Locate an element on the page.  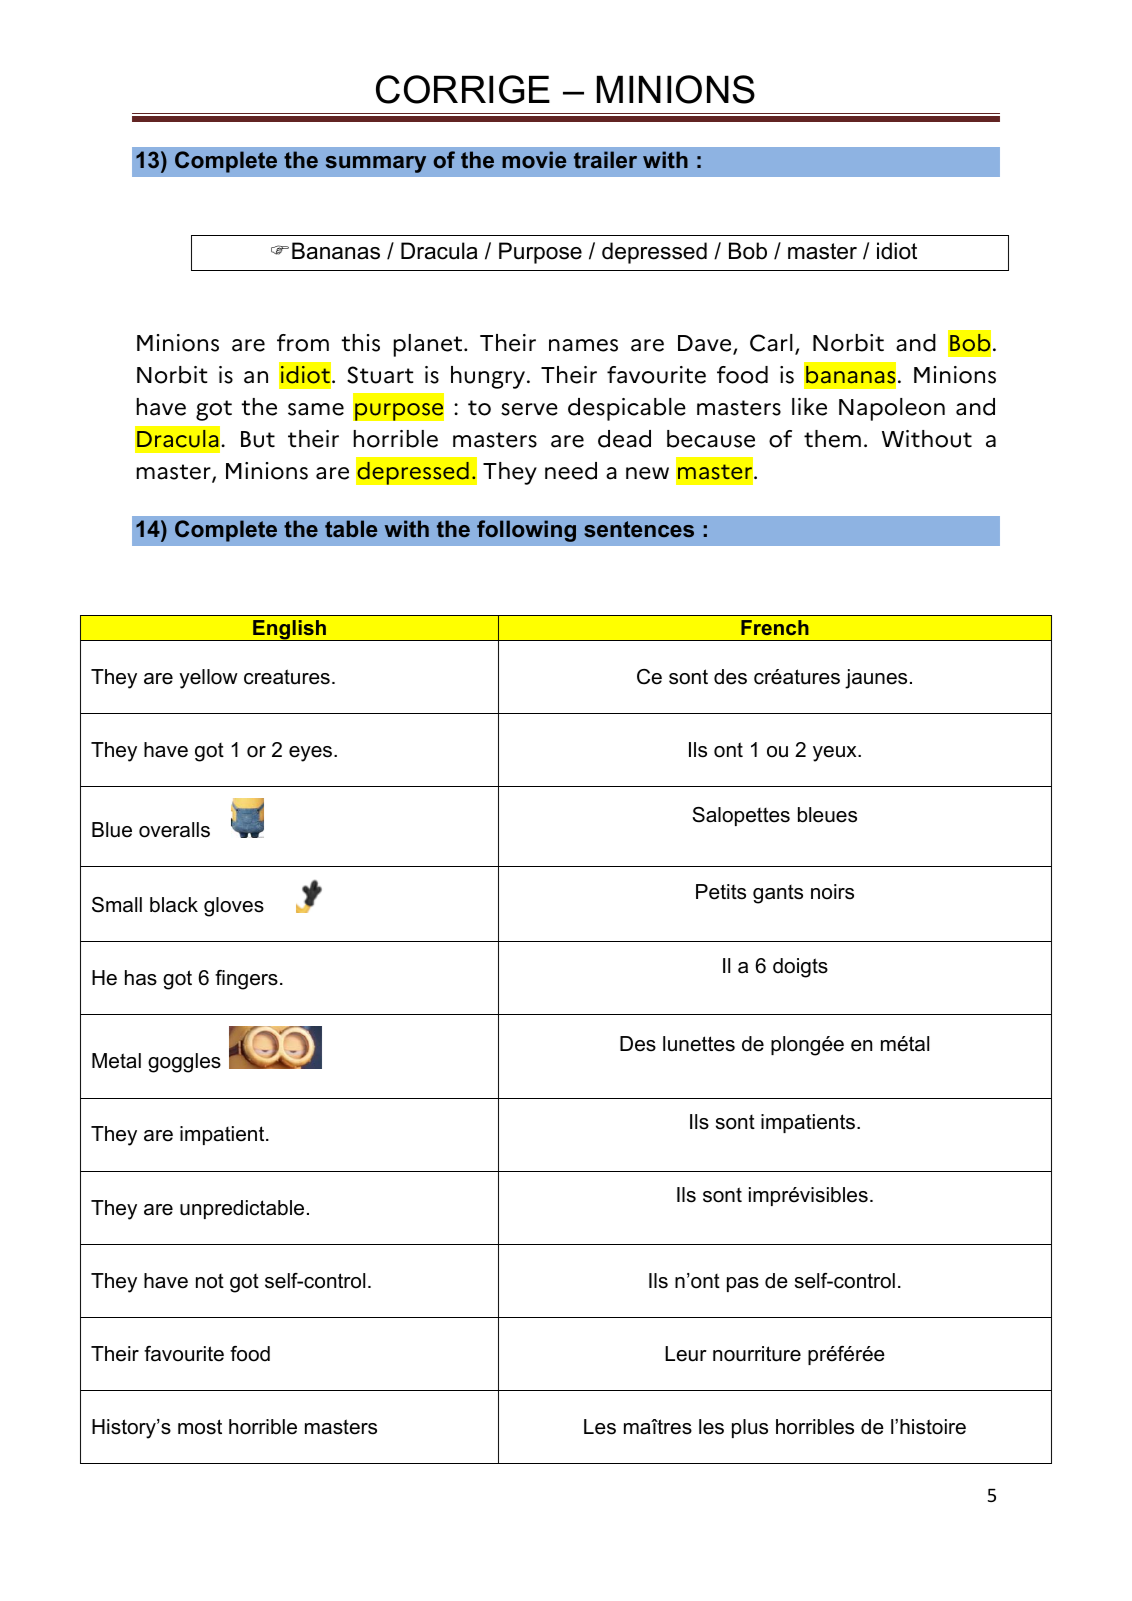
overalls is located at coordinates (174, 830).
